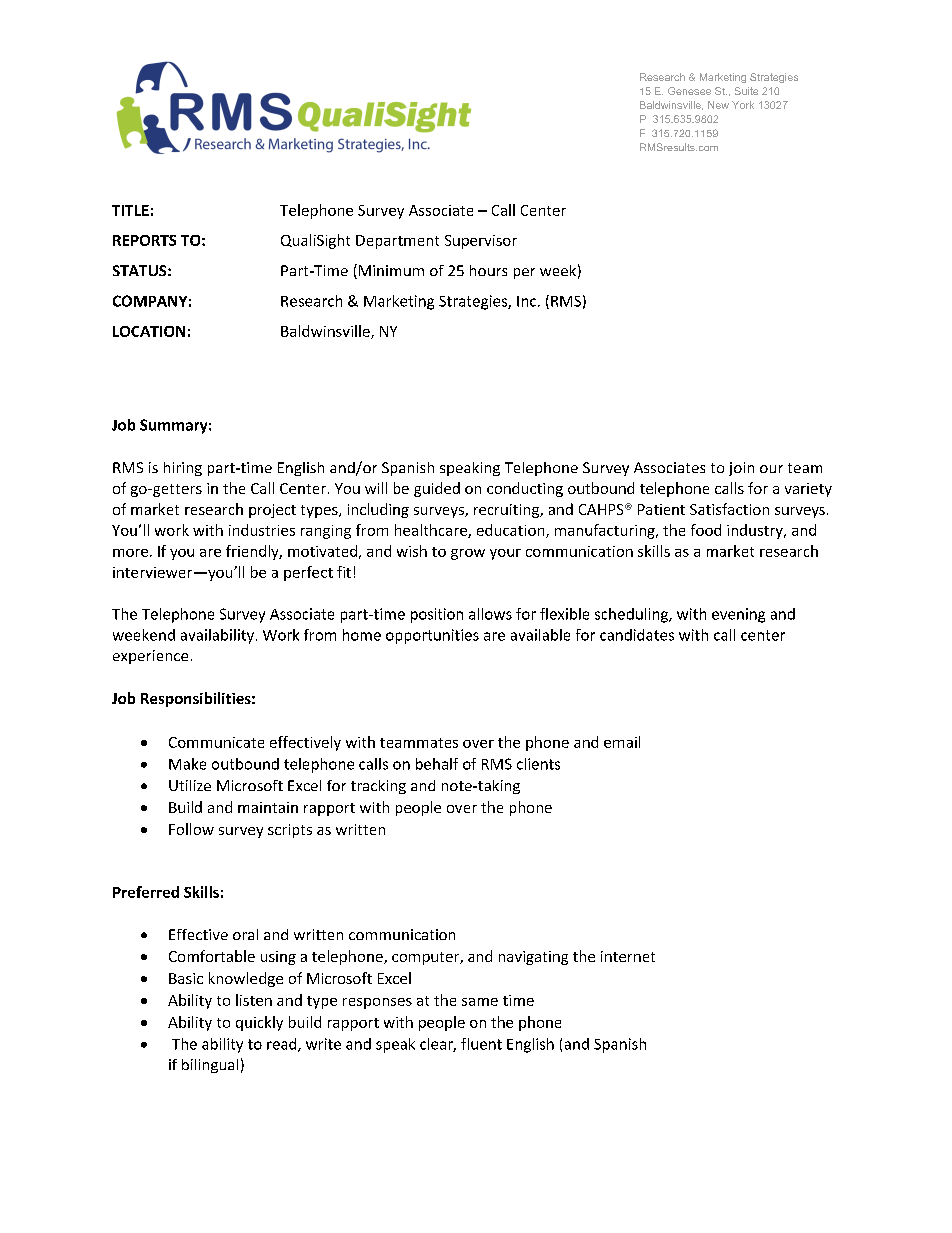 The image size is (952, 1233). I want to click on industries, so click(262, 530).
